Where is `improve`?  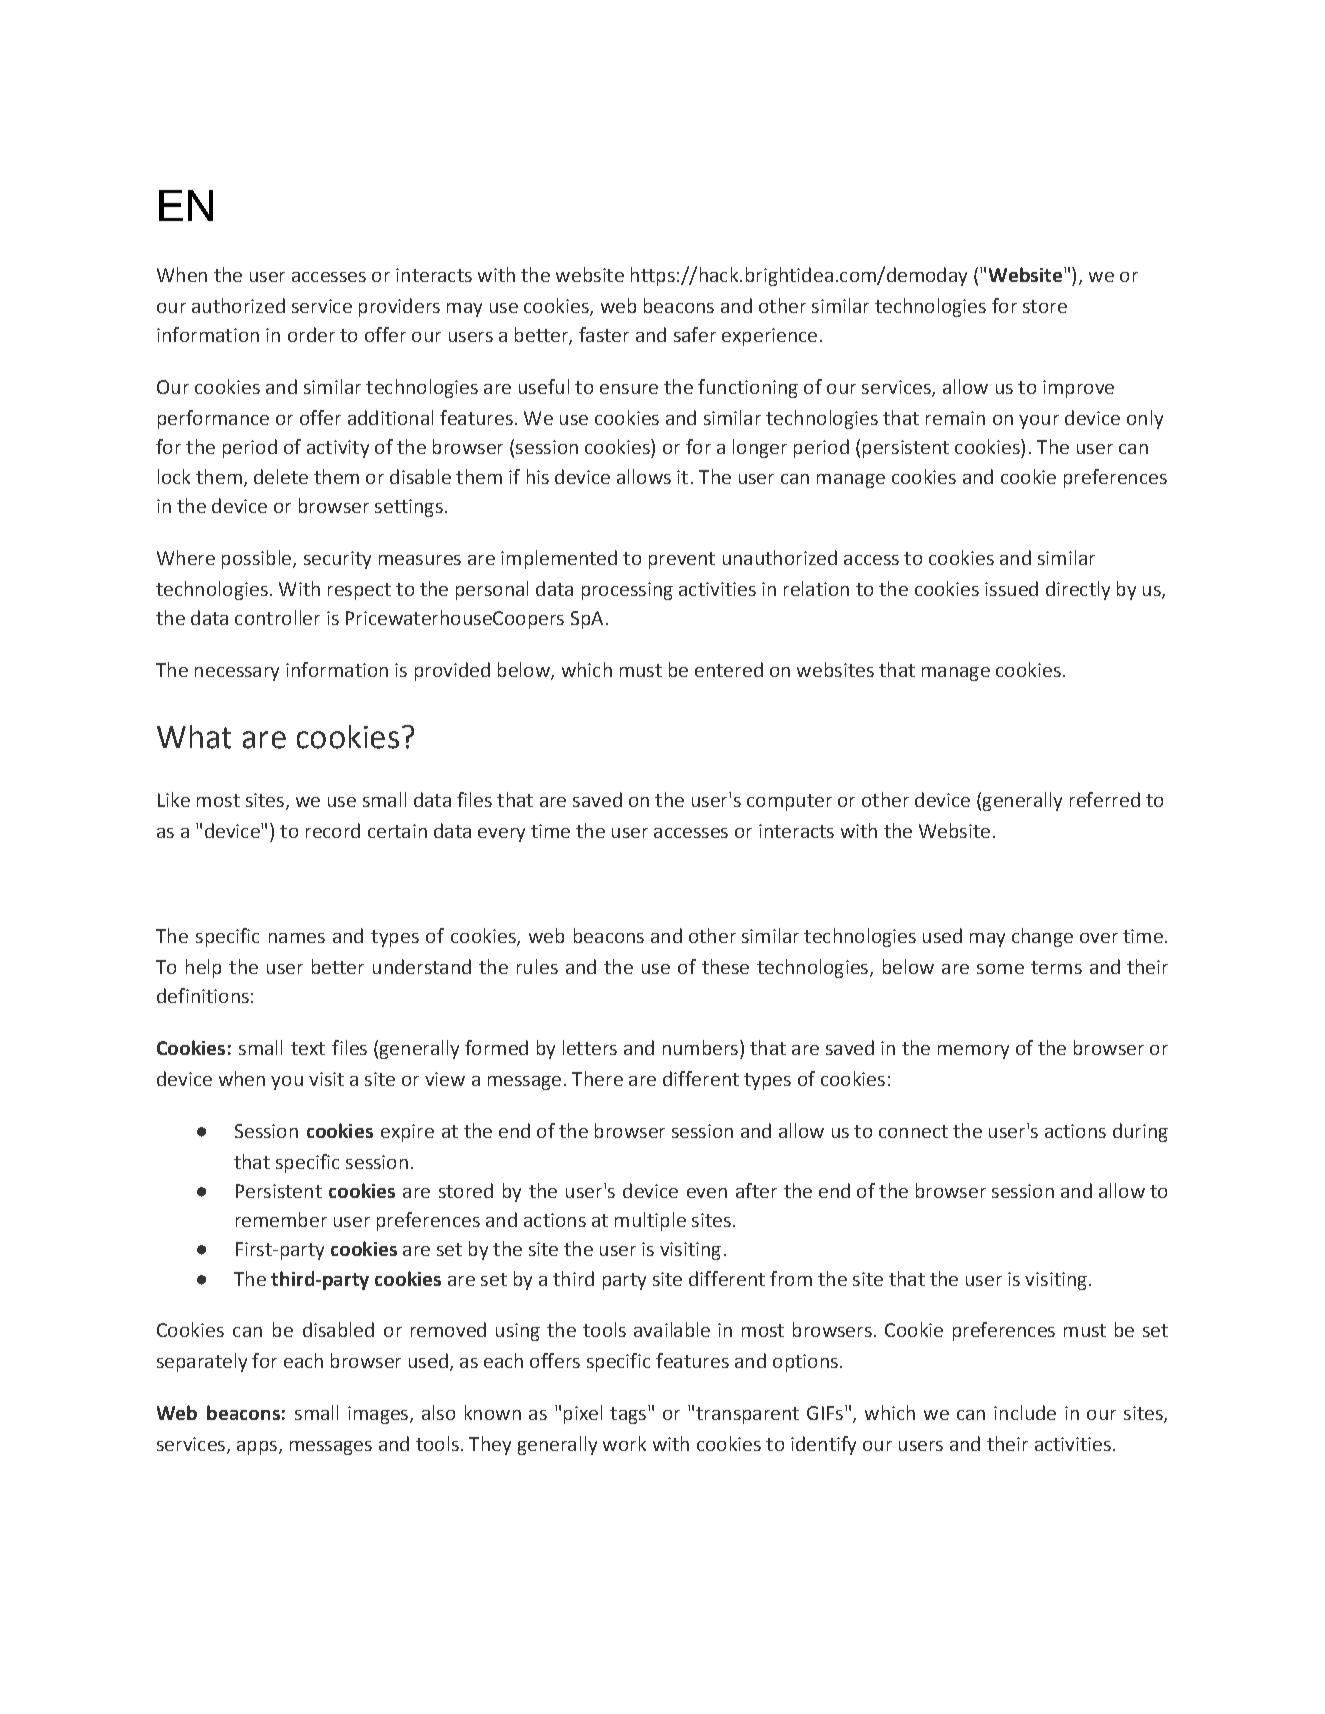 improve is located at coordinates (1078, 389).
